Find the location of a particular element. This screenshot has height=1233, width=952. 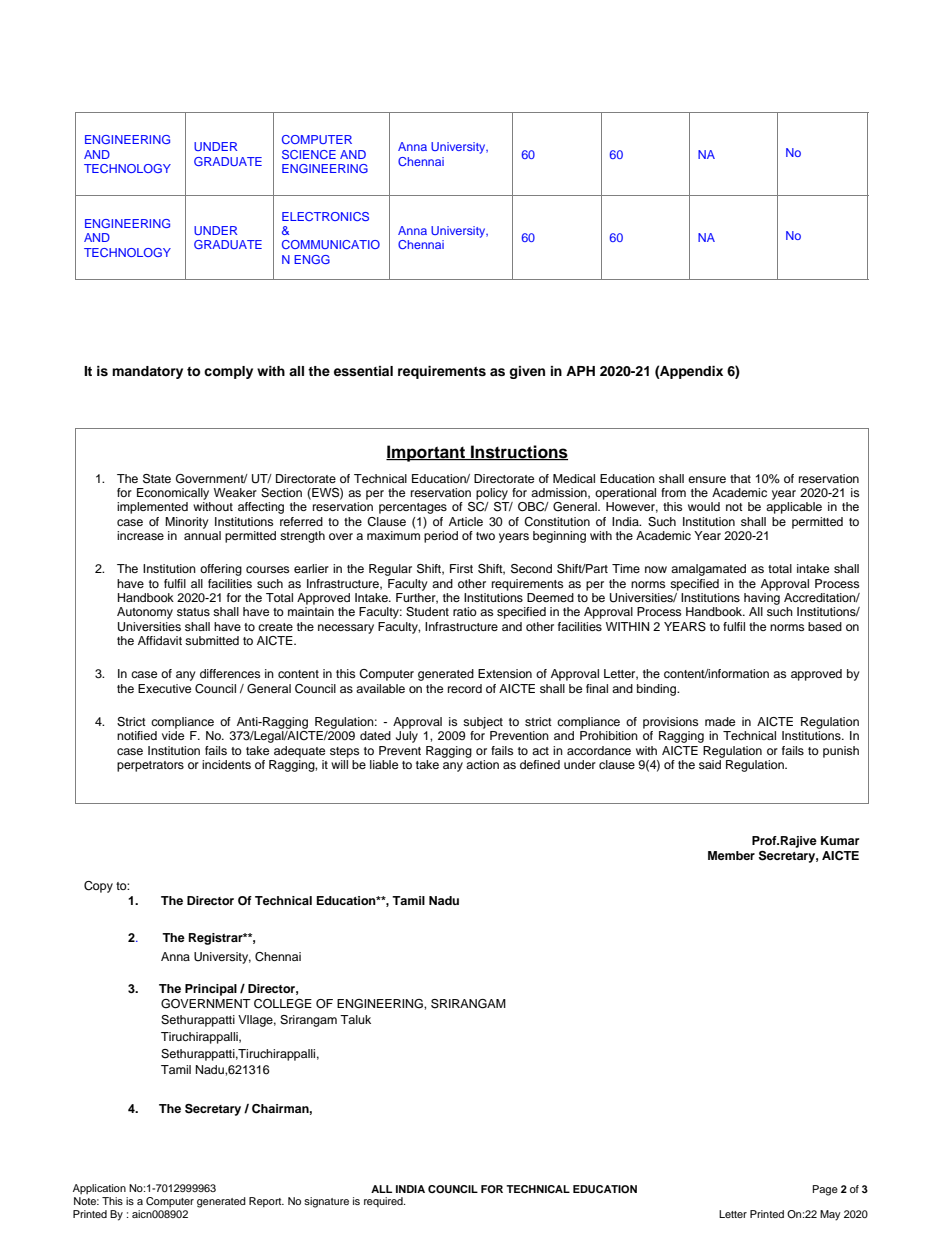

mandatory is located at coordinates (147, 372).
